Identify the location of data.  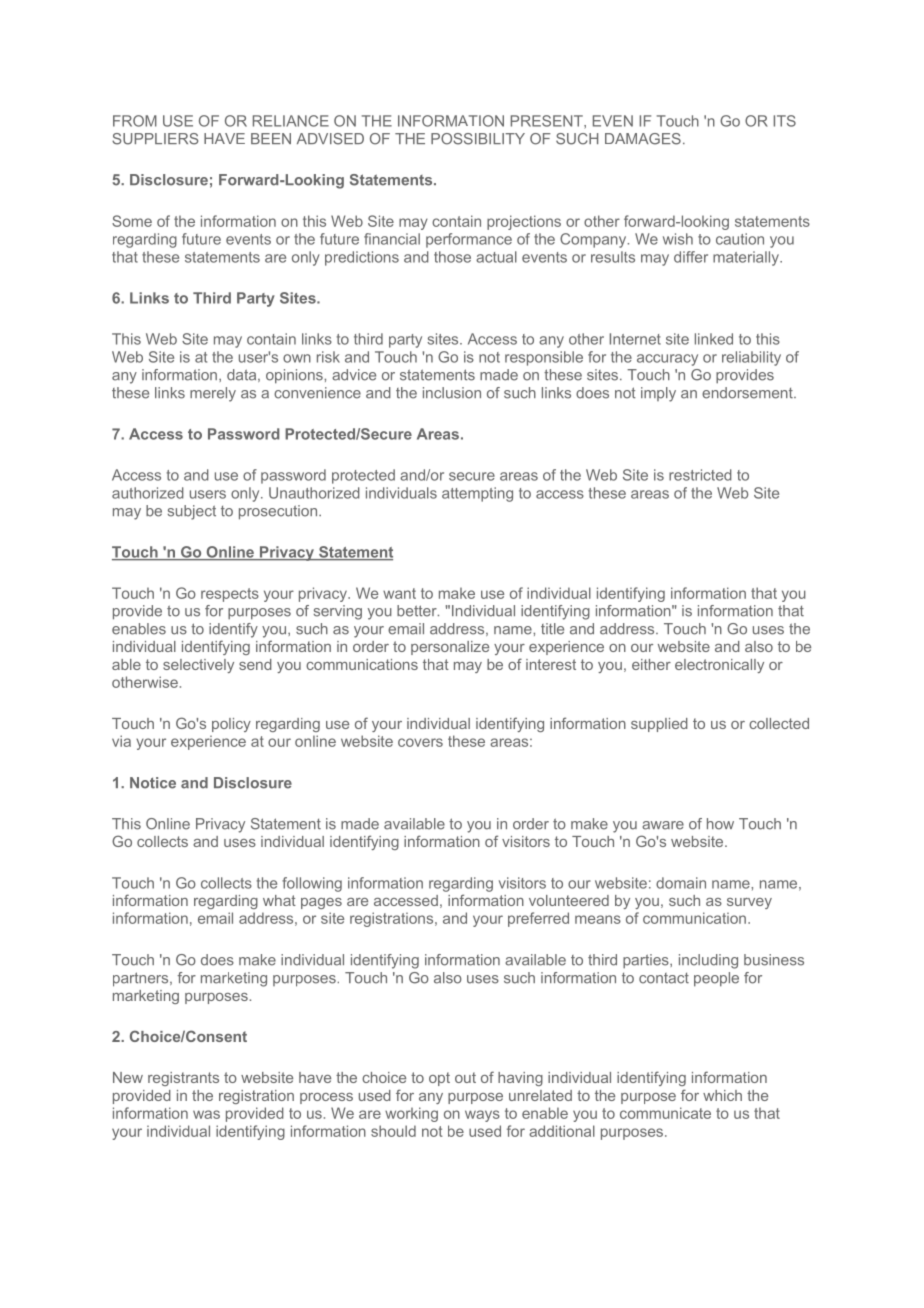
(243, 375).
